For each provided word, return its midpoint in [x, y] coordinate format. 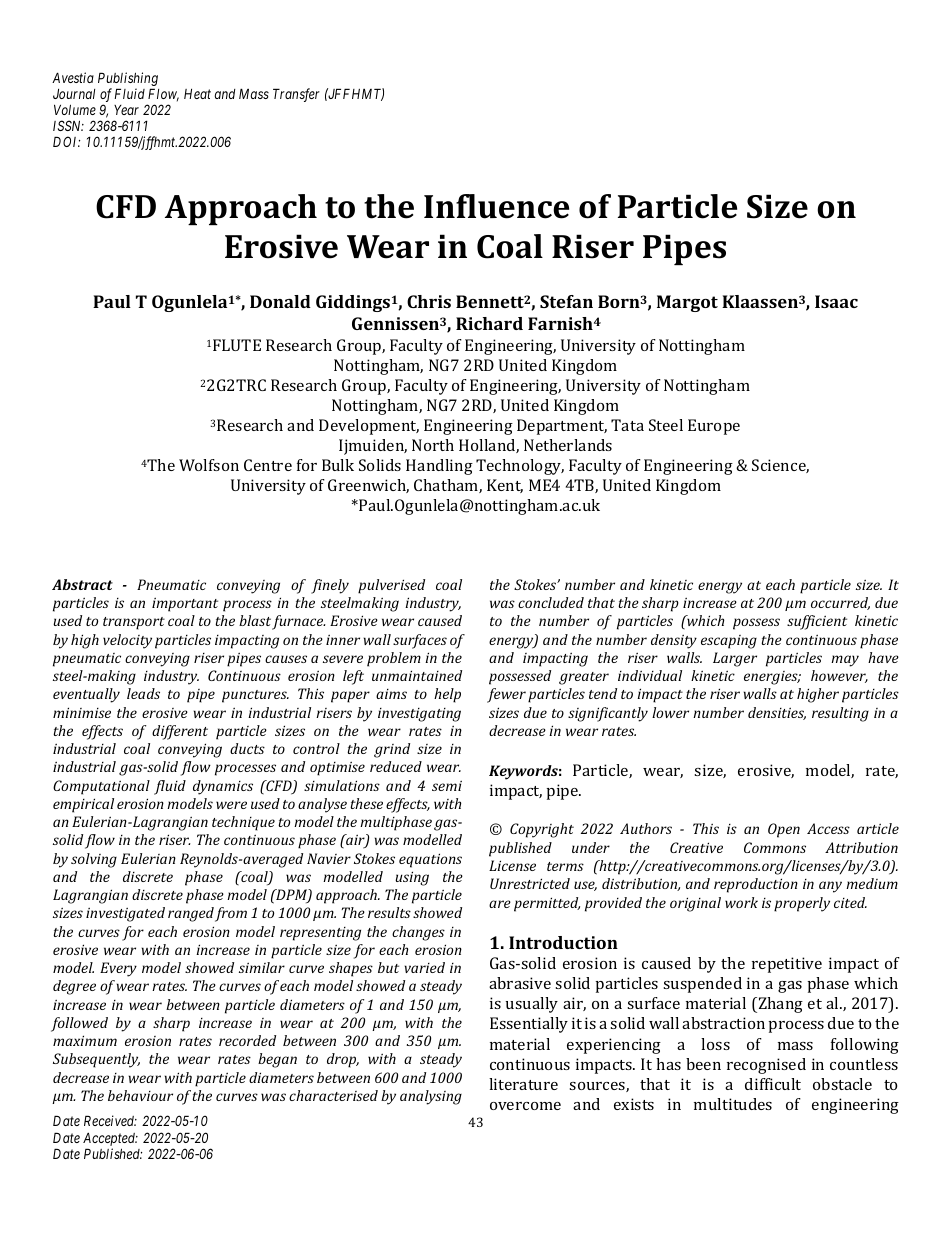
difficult [773, 1084]
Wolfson [209, 465]
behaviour [140, 1095]
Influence [496, 206]
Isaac [836, 301]
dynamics [223, 787]
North [433, 445]
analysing [431, 1097]
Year [126, 110]
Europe [714, 427]
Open [784, 830]
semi [447, 785]
